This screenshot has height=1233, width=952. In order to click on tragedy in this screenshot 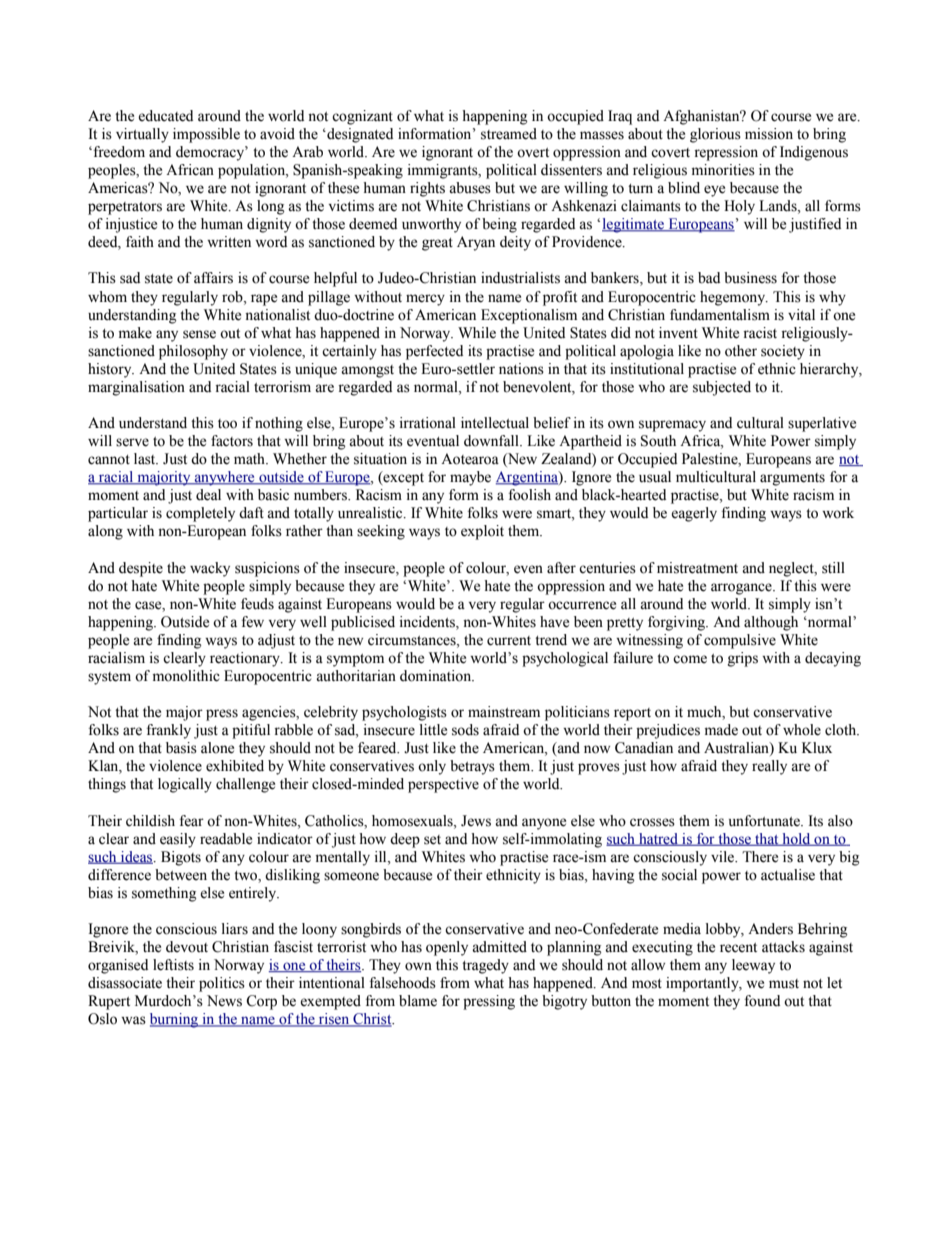, I will do `click(485, 966)`.
